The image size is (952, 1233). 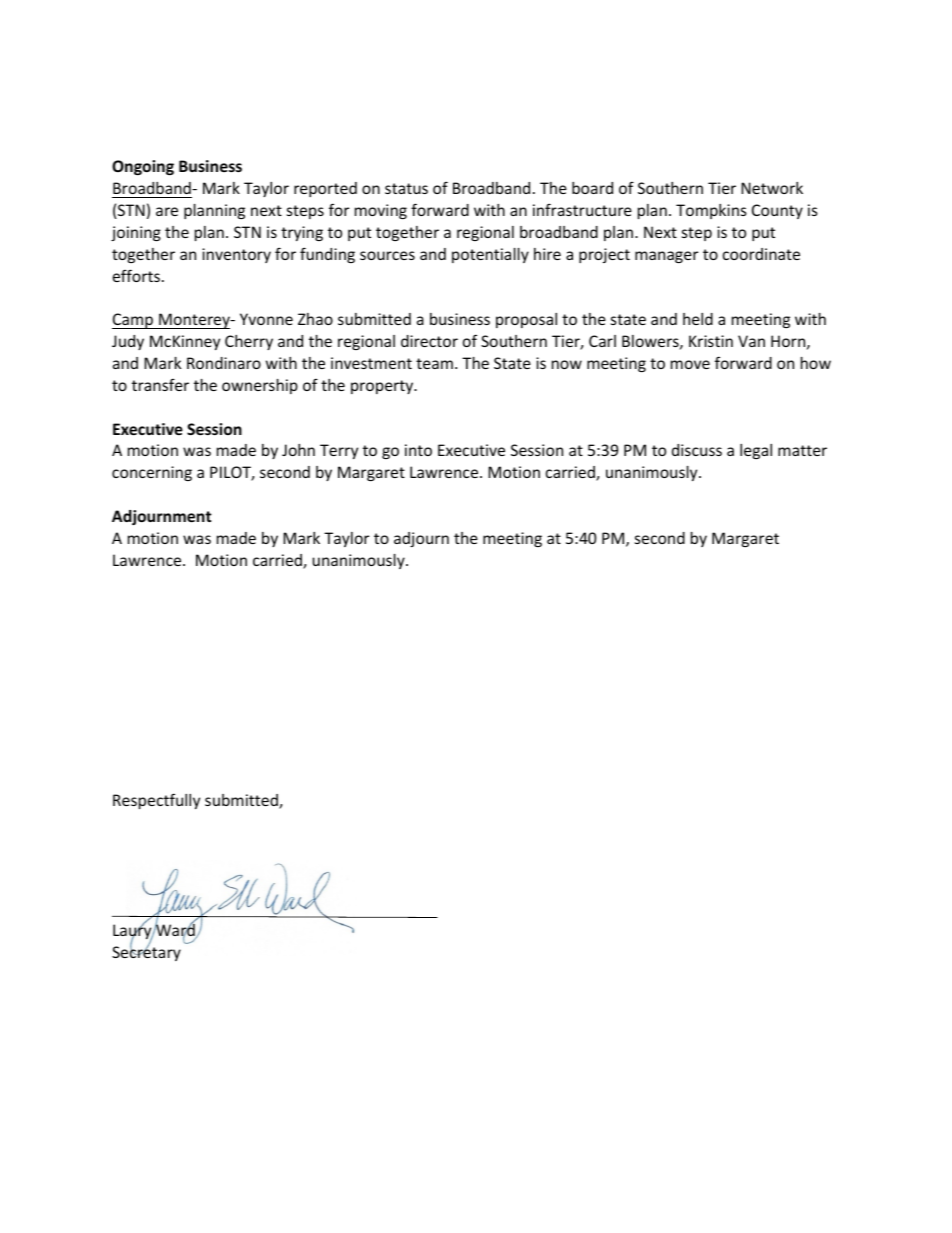 What do you see at coordinates (260, 386) in the page?
I see `ownership` at bounding box center [260, 386].
